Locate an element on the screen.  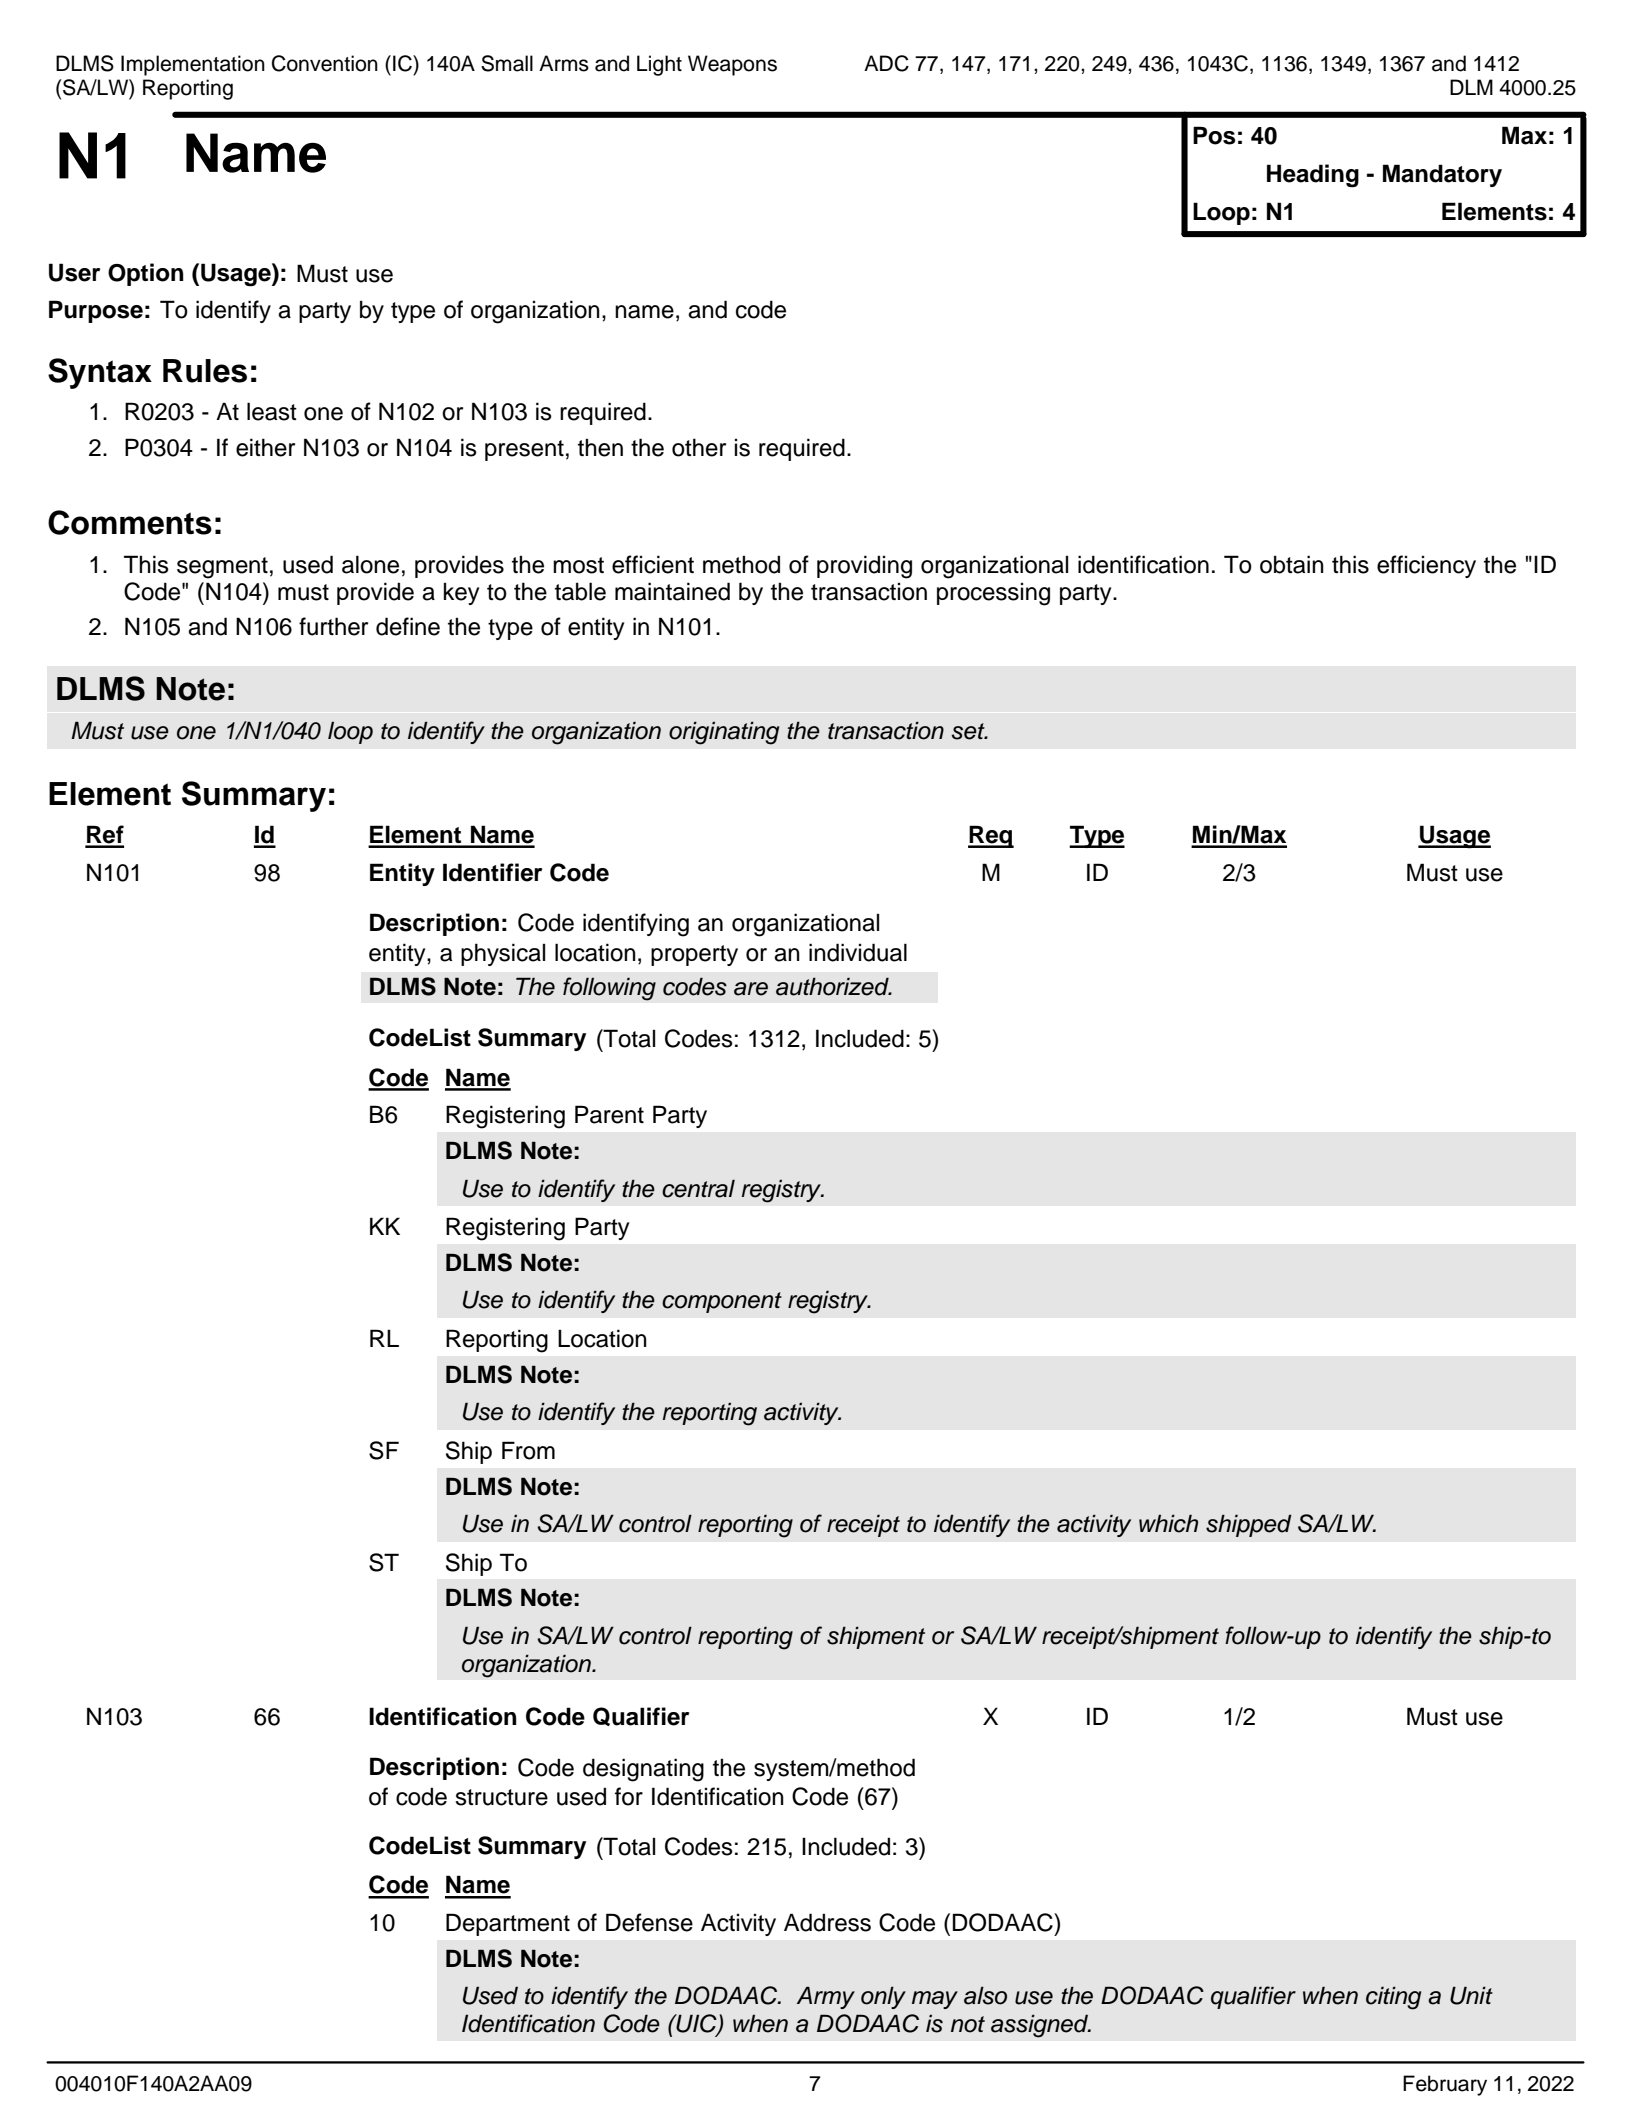
segment is located at coordinates (222, 568).
